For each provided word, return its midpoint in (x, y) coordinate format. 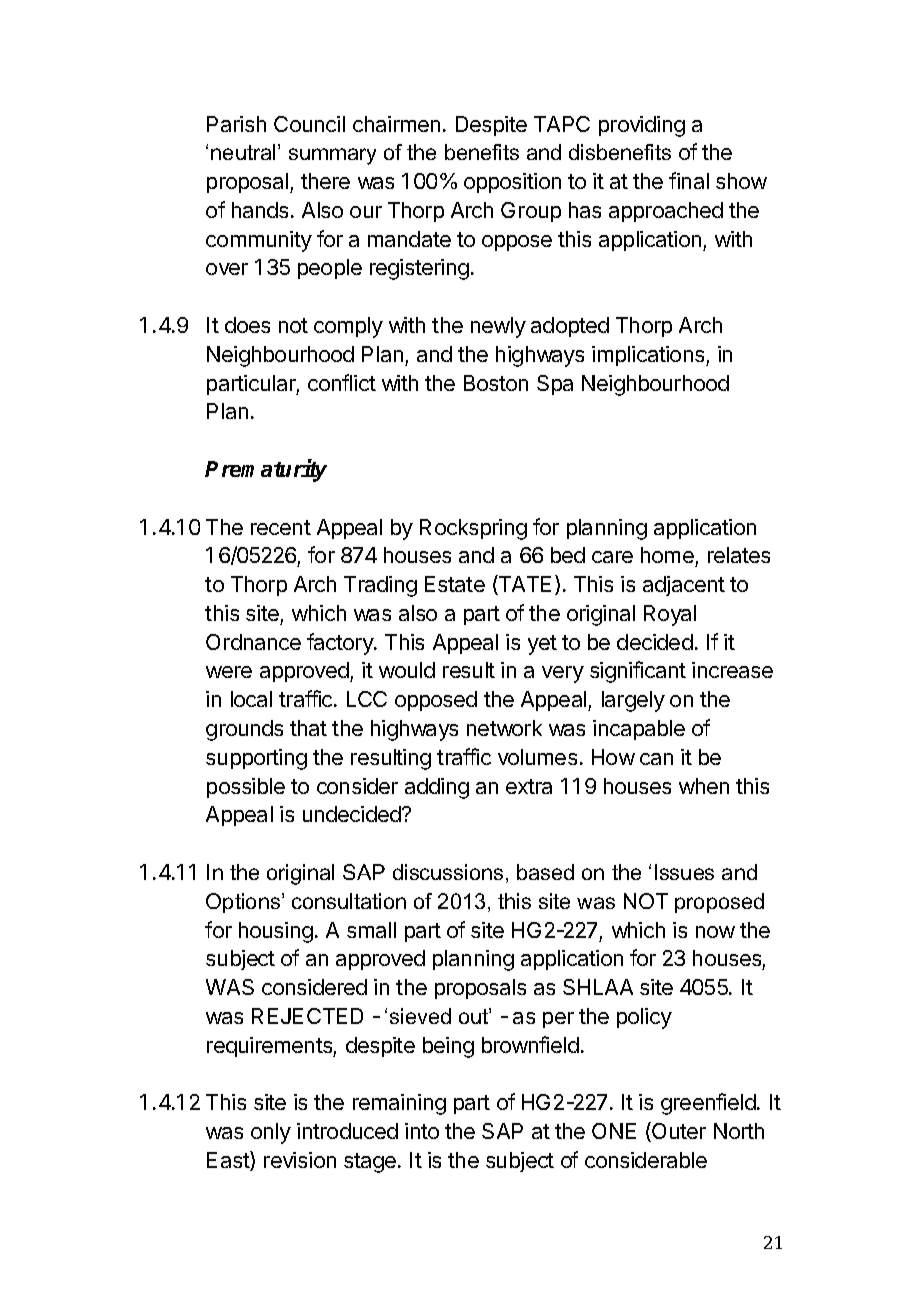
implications (649, 356)
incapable (639, 730)
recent (281, 527)
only (271, 1133)
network (504, 728)
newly (498, 327)
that (308, 728)
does (247, 325)
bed (568, 555)
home (668, 557)
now (715, 932)
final (689, 180)
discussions (448, 872)
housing (276, 932)
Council (309, 124)
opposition (512, 183)
